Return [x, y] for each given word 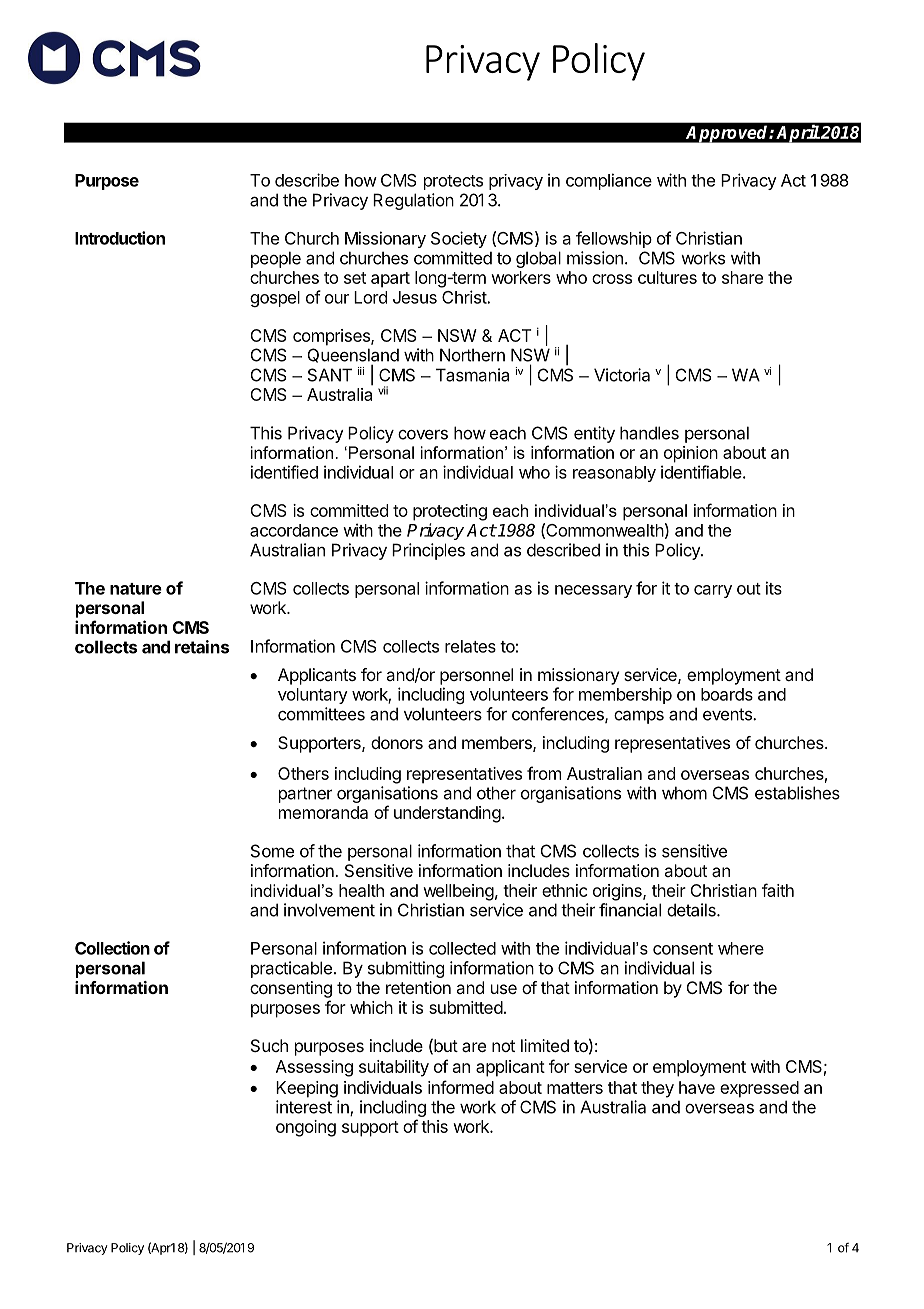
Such [269, 1045]
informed [461, 1087]
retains [202, 647]
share [742, 277]
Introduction [120, 238]
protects [453, 182]
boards [727, 694]
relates [470, 646]
